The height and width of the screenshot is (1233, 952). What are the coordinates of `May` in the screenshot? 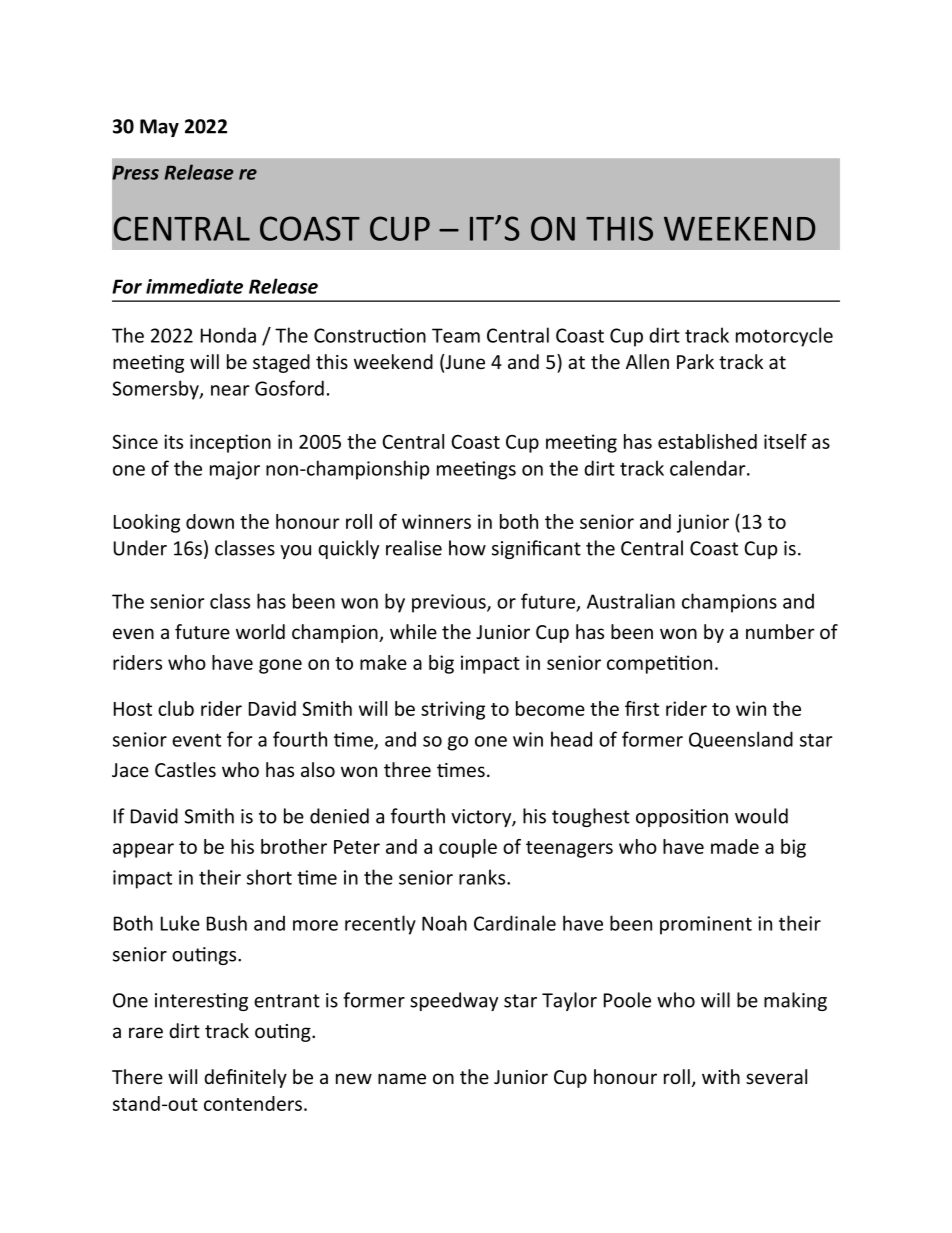 It's located at (159, 128).
